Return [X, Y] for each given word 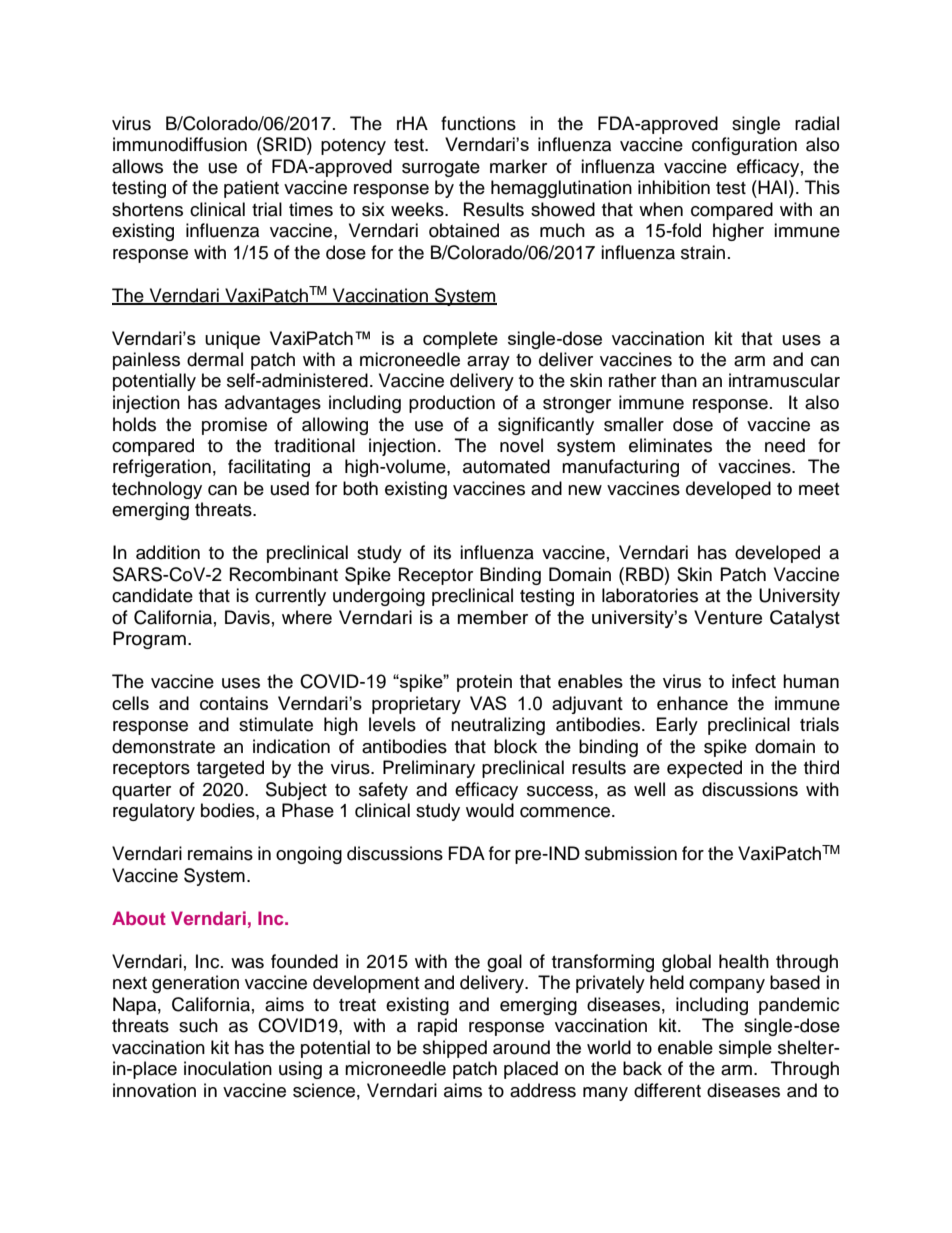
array [488, 363]
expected [704, 769]
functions [478, 123]
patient [251, 189]
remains [220, 853]
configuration [744, 146]
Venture [728, 617]
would [490, 810]
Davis [247, 617]
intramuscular [784, 380]
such [198, 1025]
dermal [215, 359]
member [493, 617]
